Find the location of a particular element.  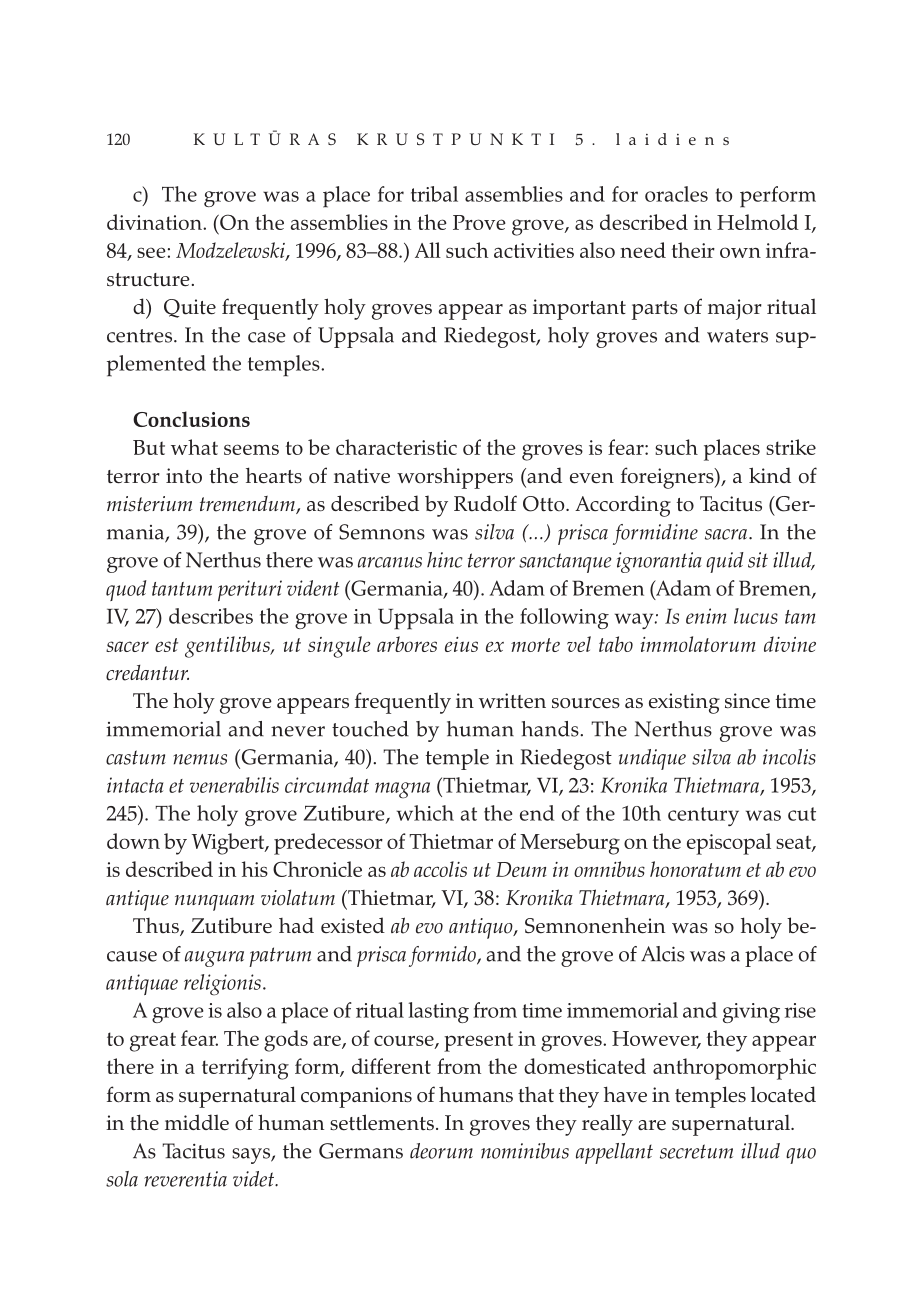

since is located at coordinates (747, 701).
